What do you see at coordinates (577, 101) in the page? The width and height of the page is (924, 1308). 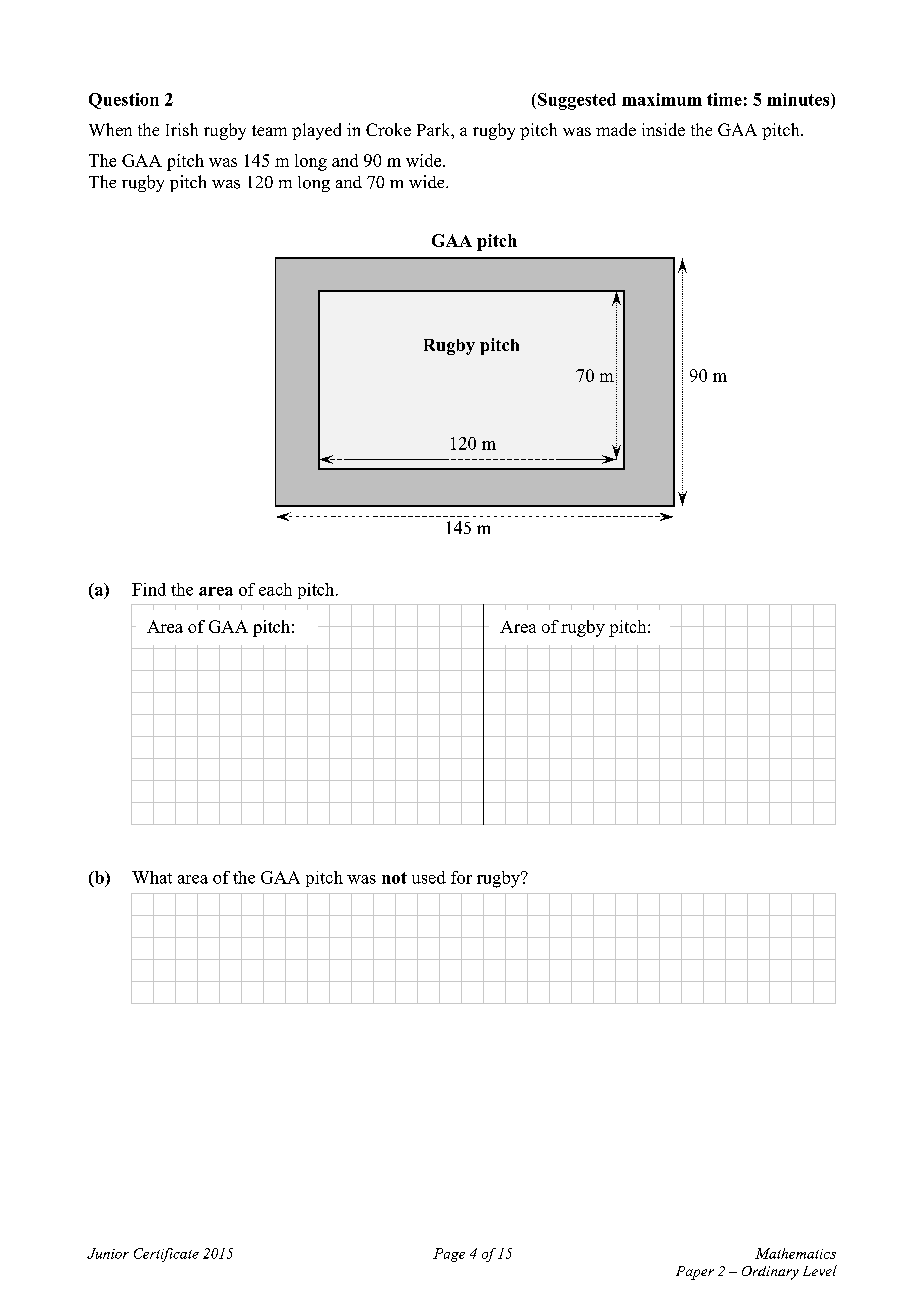 I see `Suggested` at bounding box center [577, 101].
